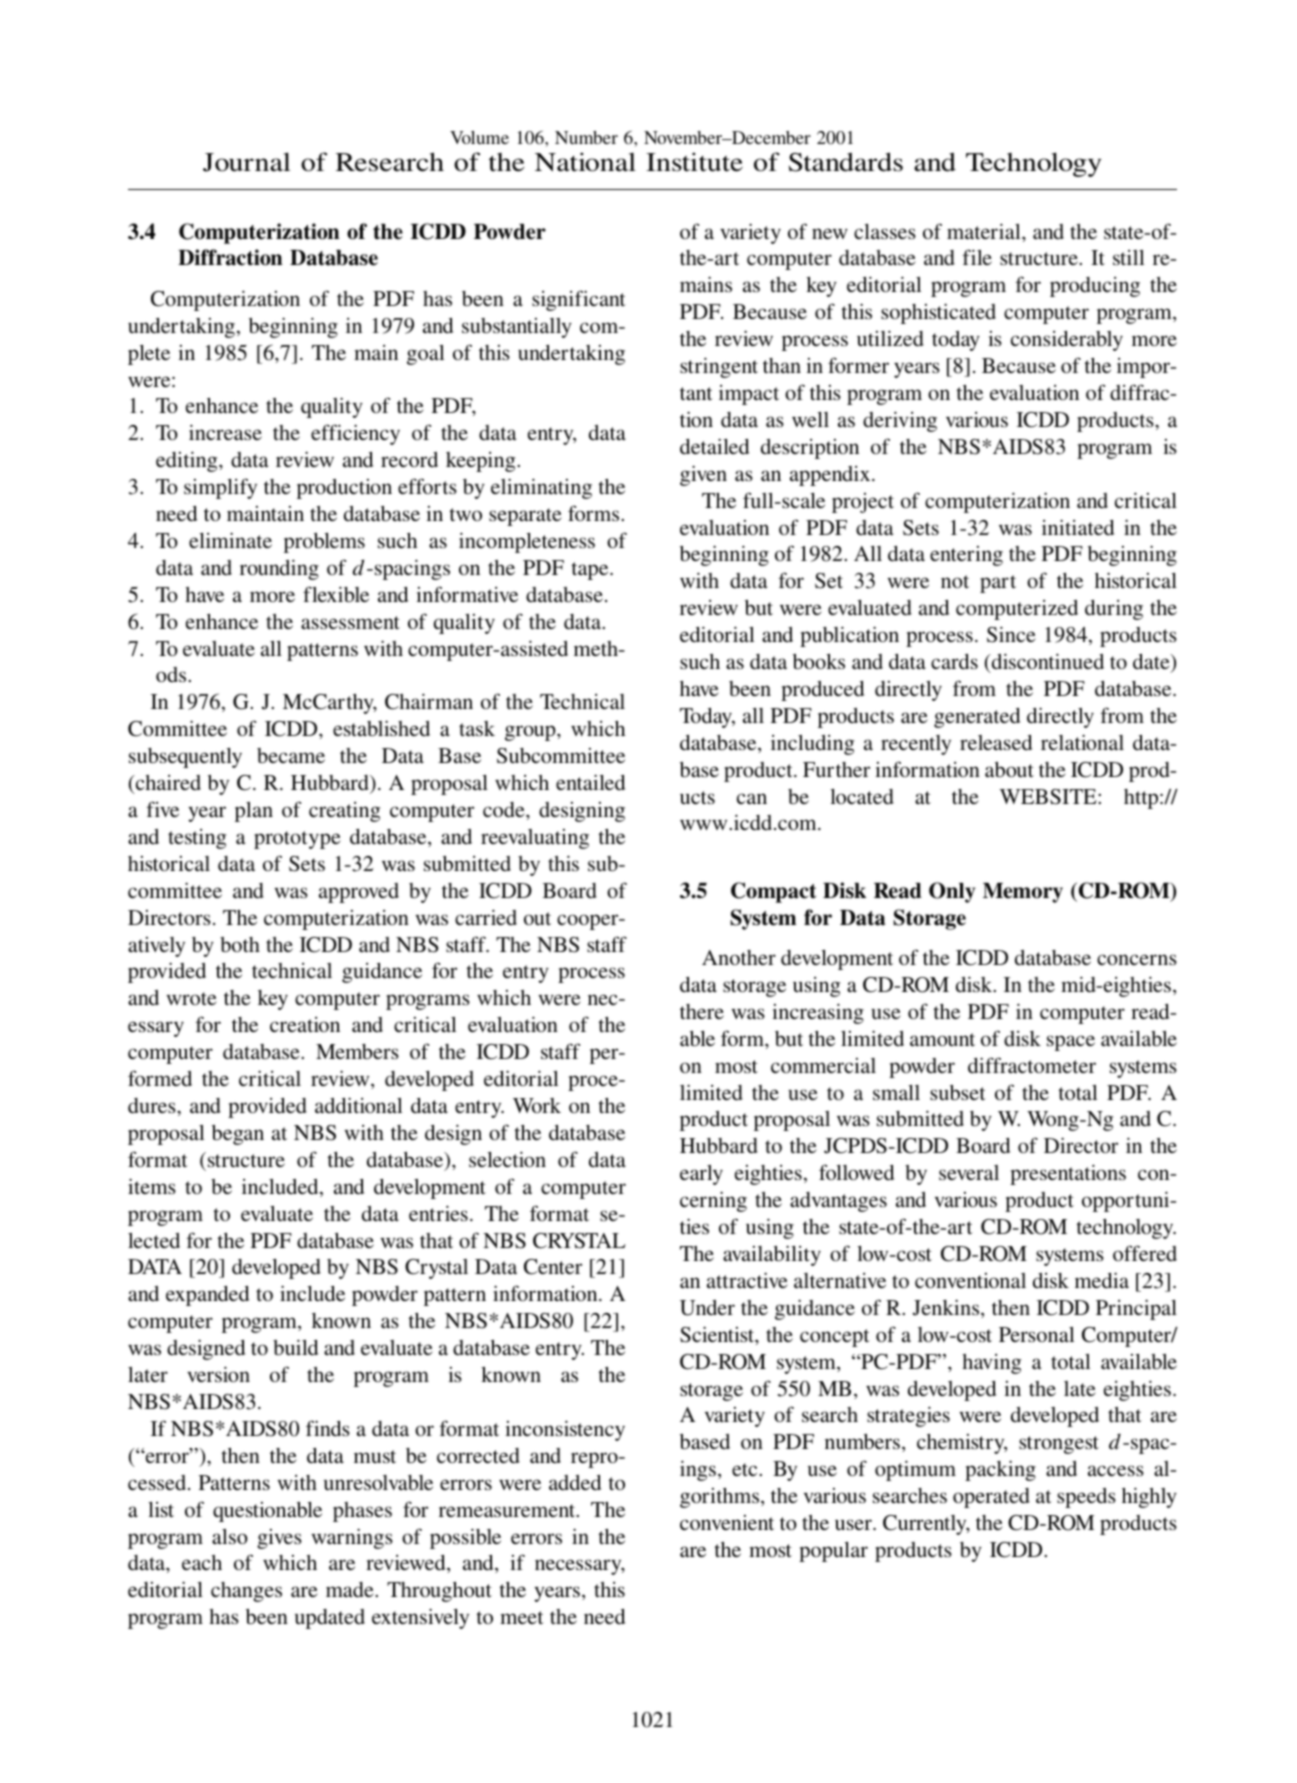 This page has width=1297, height=1783. I want to click on eliminate, so click(230, 540).
